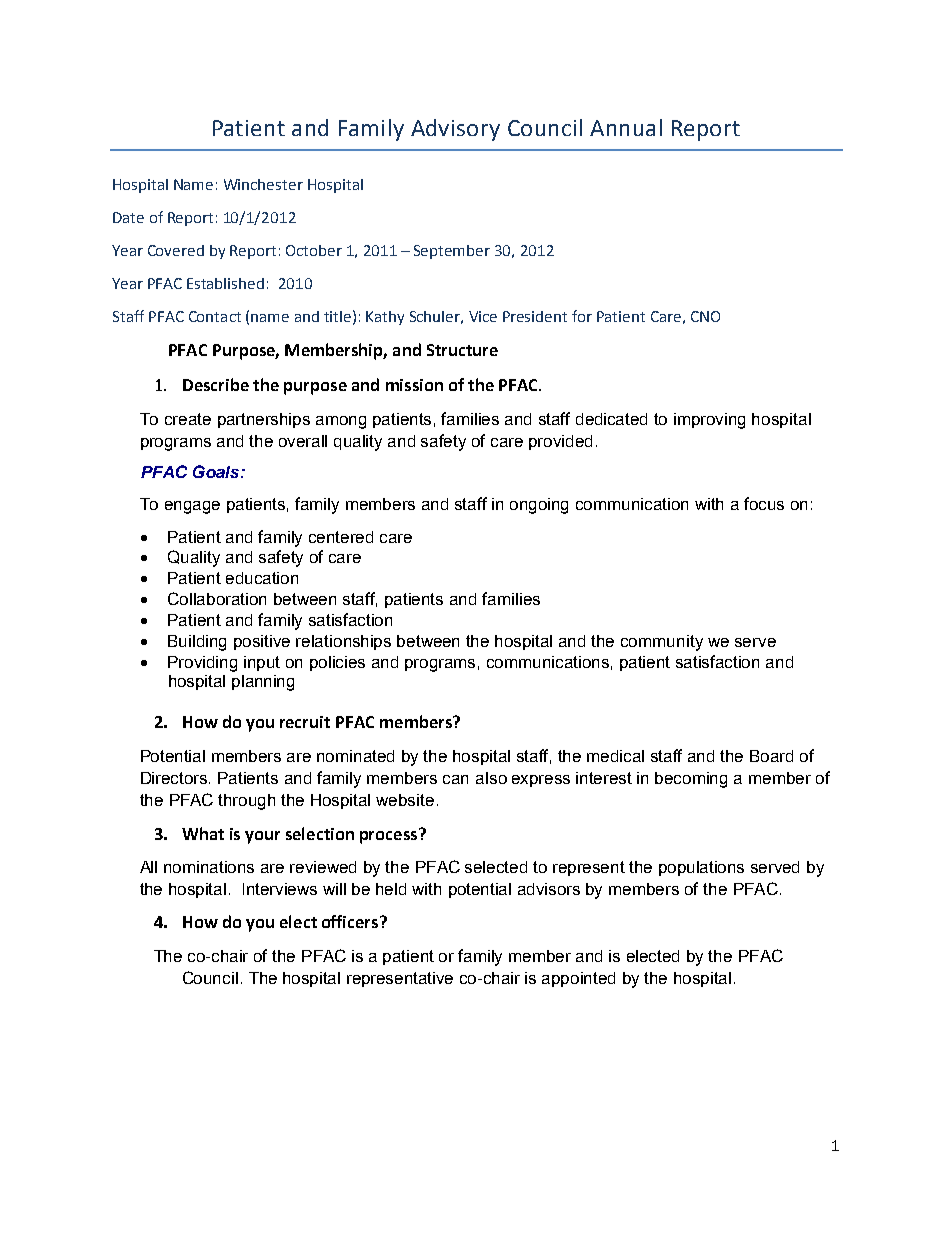 This image has width=952, height=1233. What do you see at coordinates (197, 643) in the image?
I see `Building` at bounding box center [197, 643].
